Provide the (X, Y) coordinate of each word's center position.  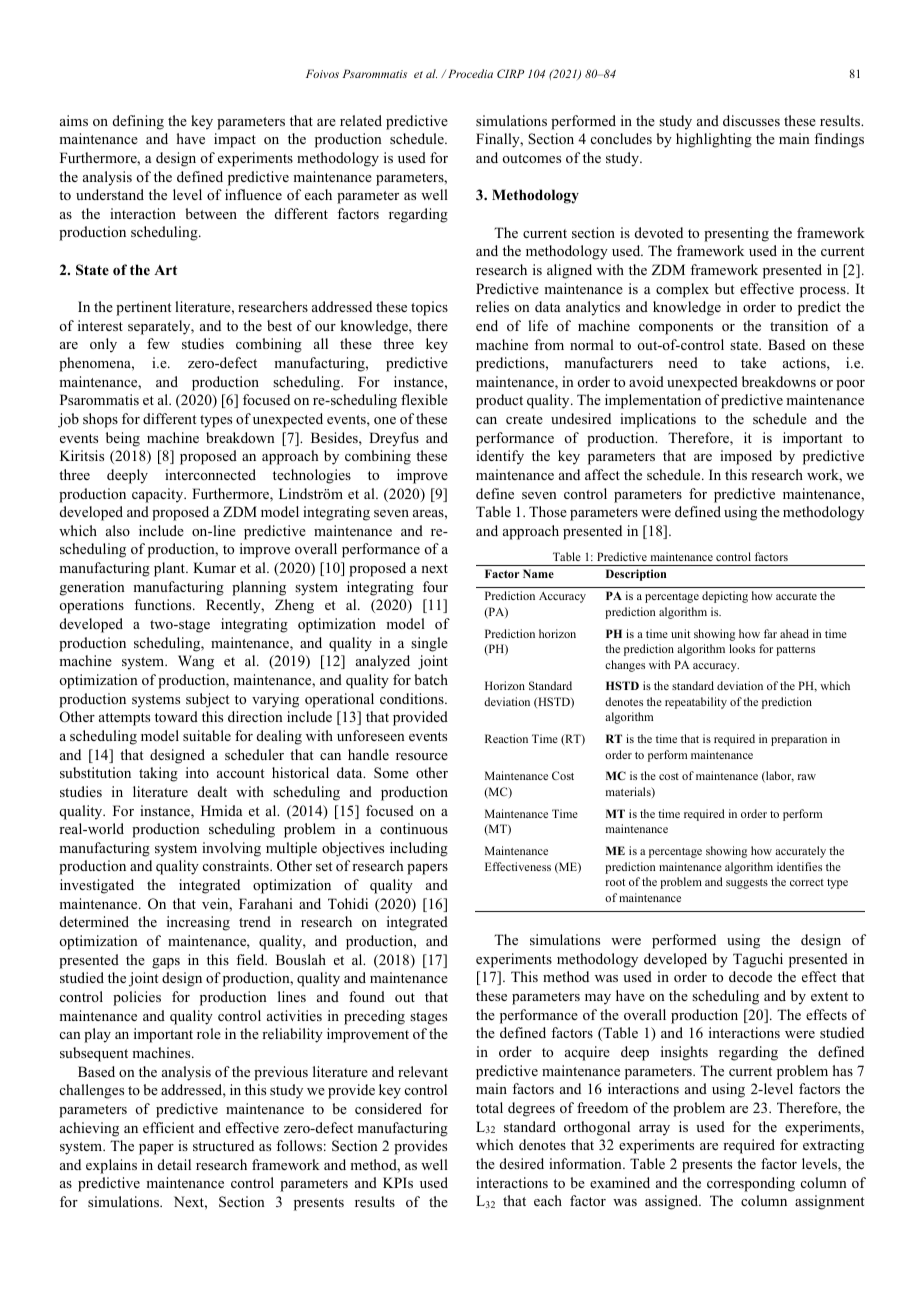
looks (742, 648)
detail (174, 1164)
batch (431, 679)
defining (138, 122)
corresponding (751, 1184)
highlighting (714, 140)
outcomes (531, 158)
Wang (196, 662)
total (489, 1107)
